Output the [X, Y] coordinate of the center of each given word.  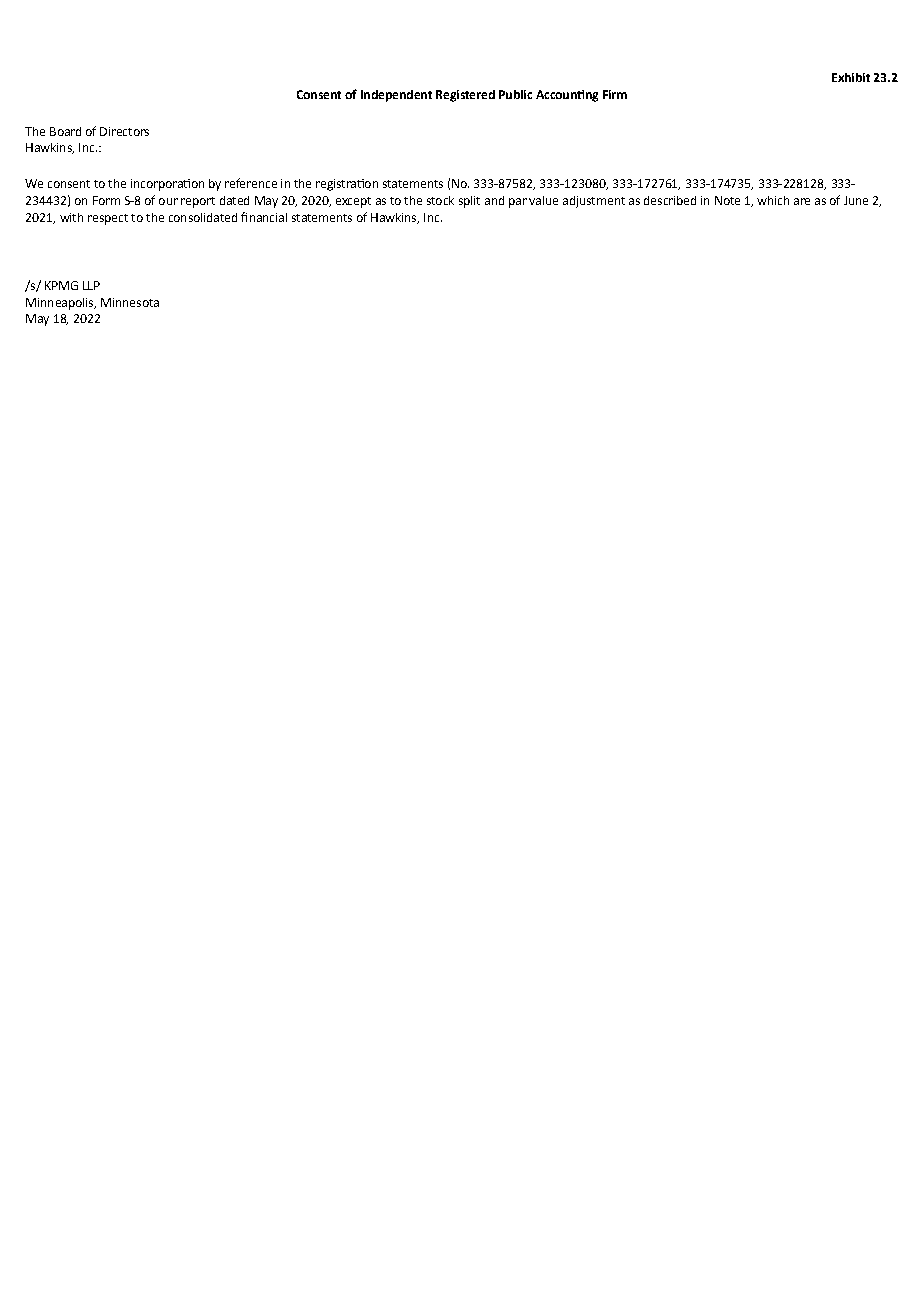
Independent [396, 96]
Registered [465, 96]
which [773, 200]
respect [108, 219]
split [469, 202]
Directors [124, 131]
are [802, 201]
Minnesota [130, 302]
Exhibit [851, 77]
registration [347, 185]
